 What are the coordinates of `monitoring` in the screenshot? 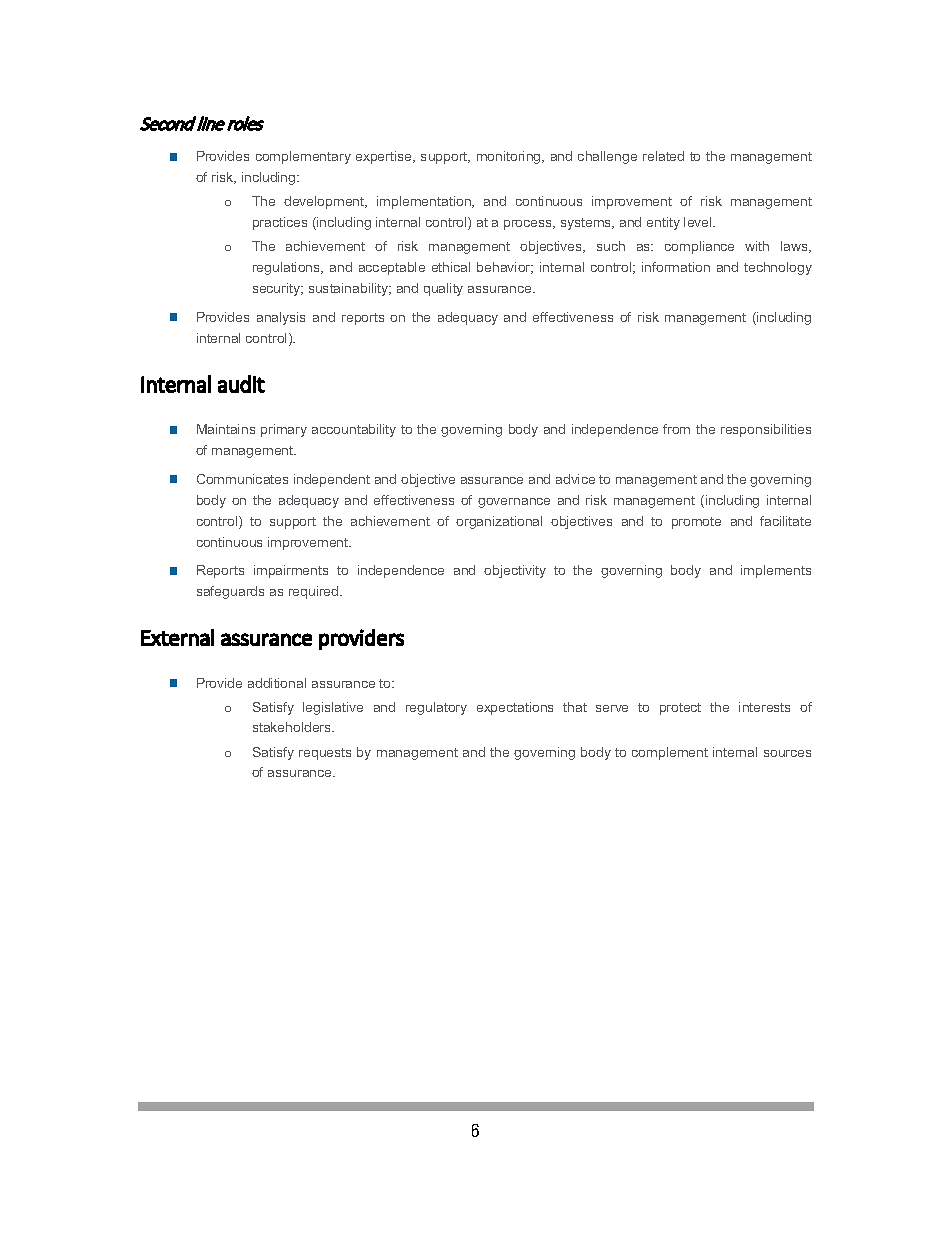 It's located at (510, 157).
